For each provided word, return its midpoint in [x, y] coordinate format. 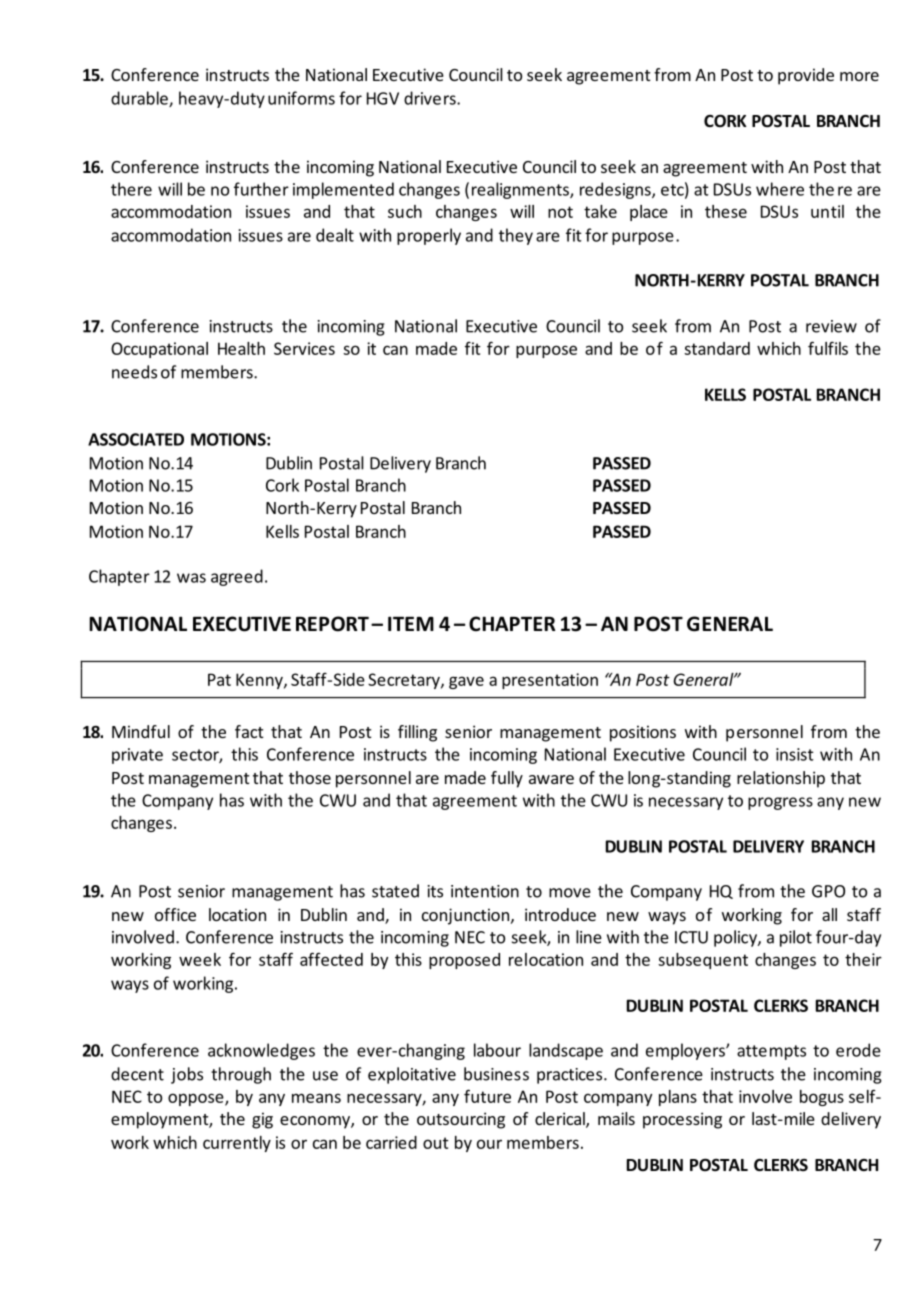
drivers [431, 98]
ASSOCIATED [136, 439]
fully [507, 779]
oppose [197, 1099]
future [487, 1096]
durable [140, 99]
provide [806, 76]
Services [304, 348]
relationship [781, 779]
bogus [822, 1098]
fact [249, 731]
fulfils [828, 348]
